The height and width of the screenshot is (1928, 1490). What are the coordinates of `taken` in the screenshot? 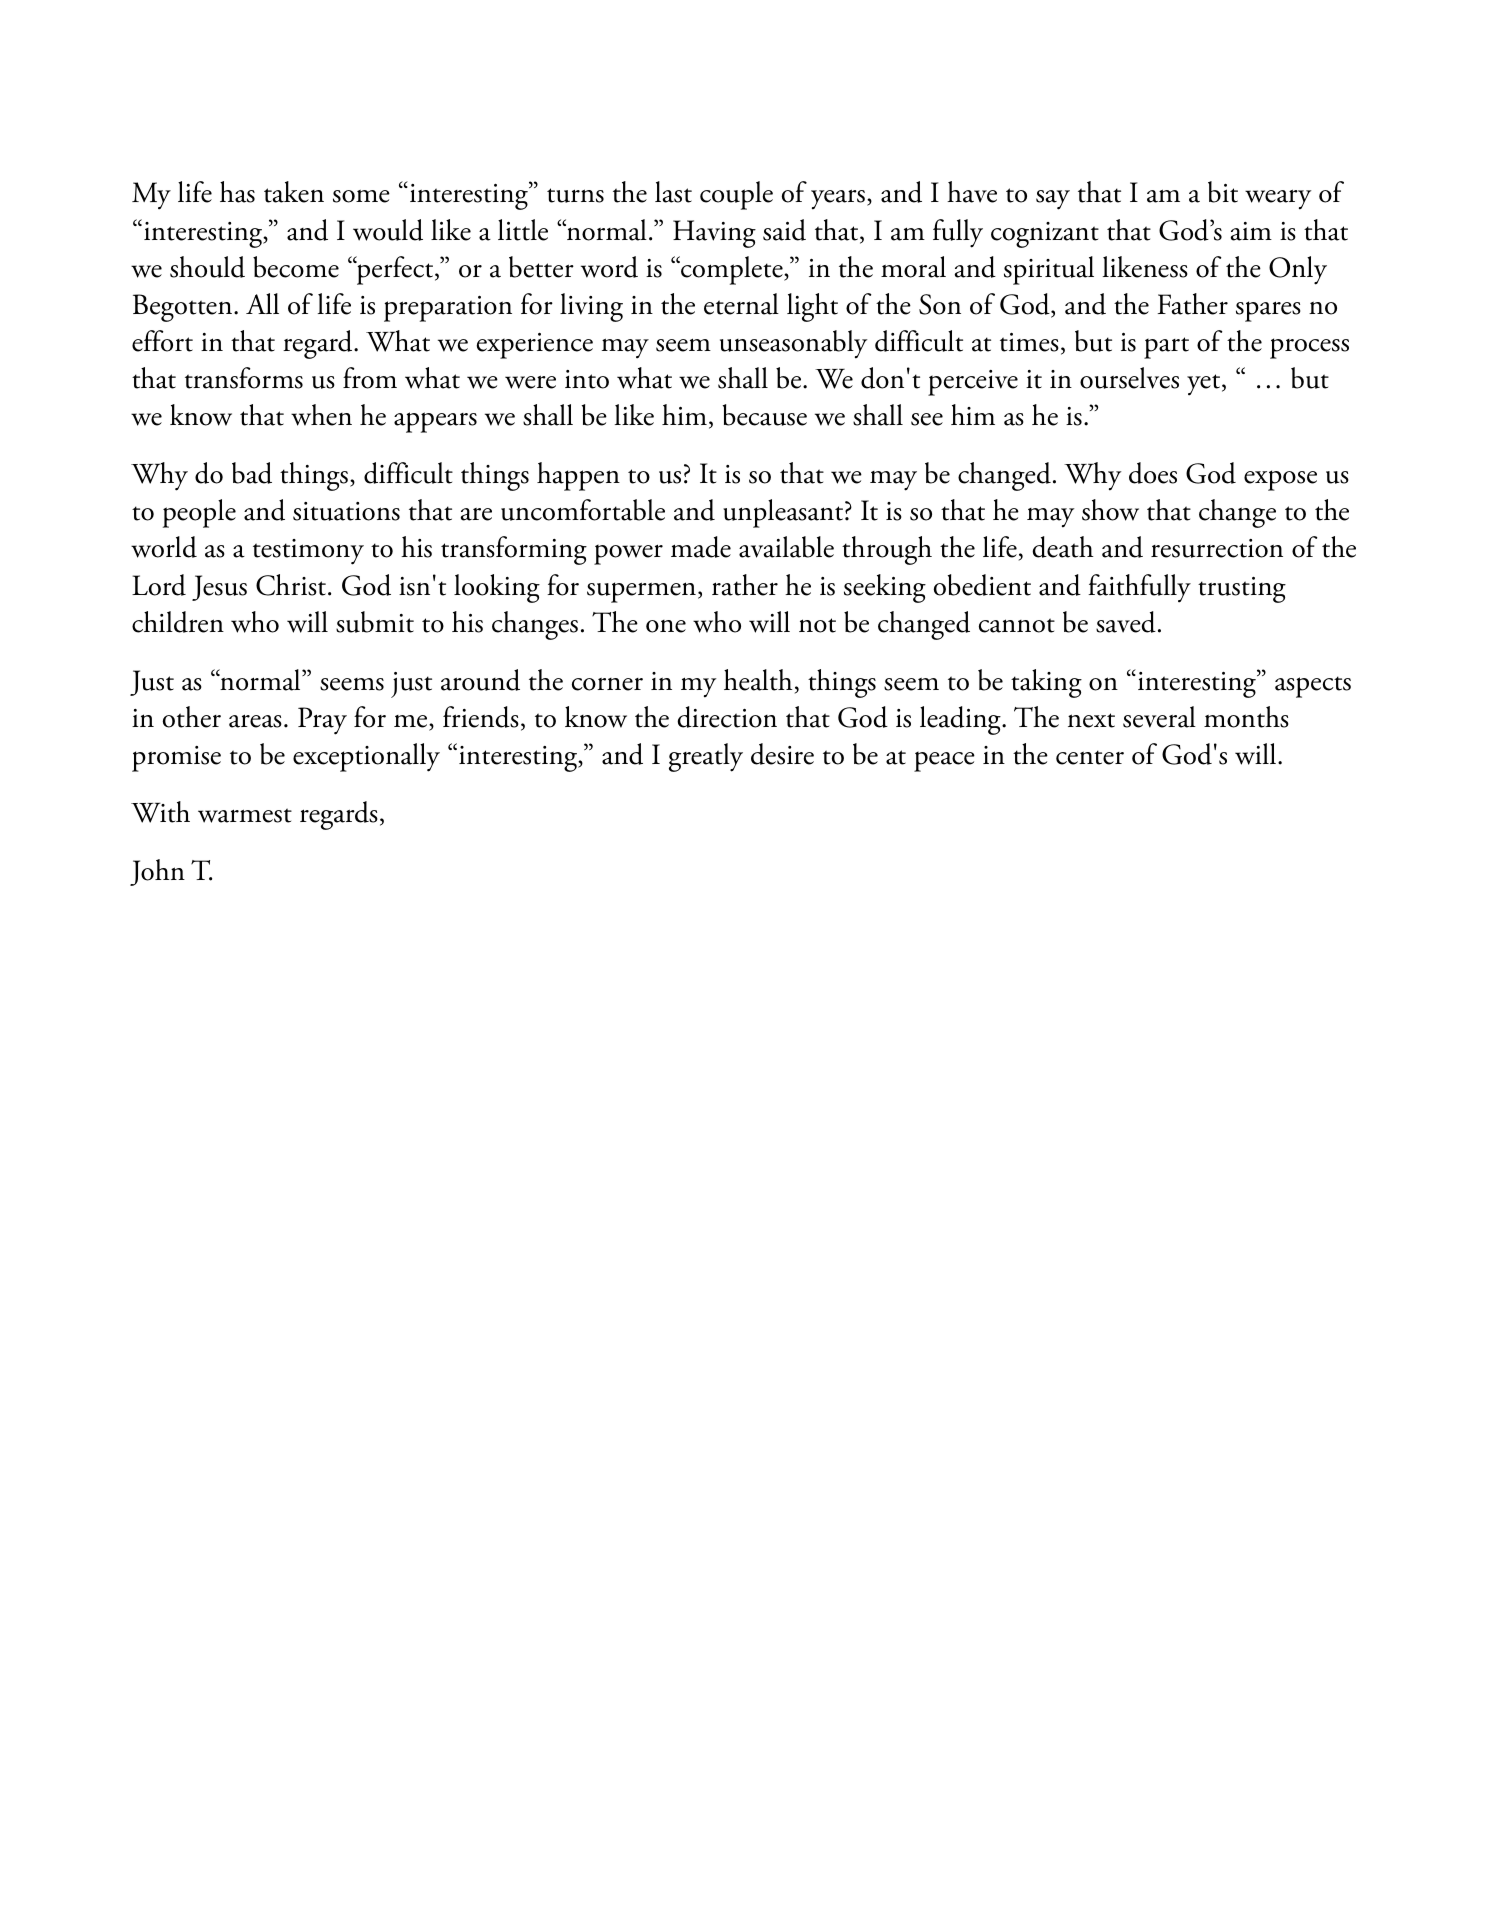 It's located at (294, 192).
